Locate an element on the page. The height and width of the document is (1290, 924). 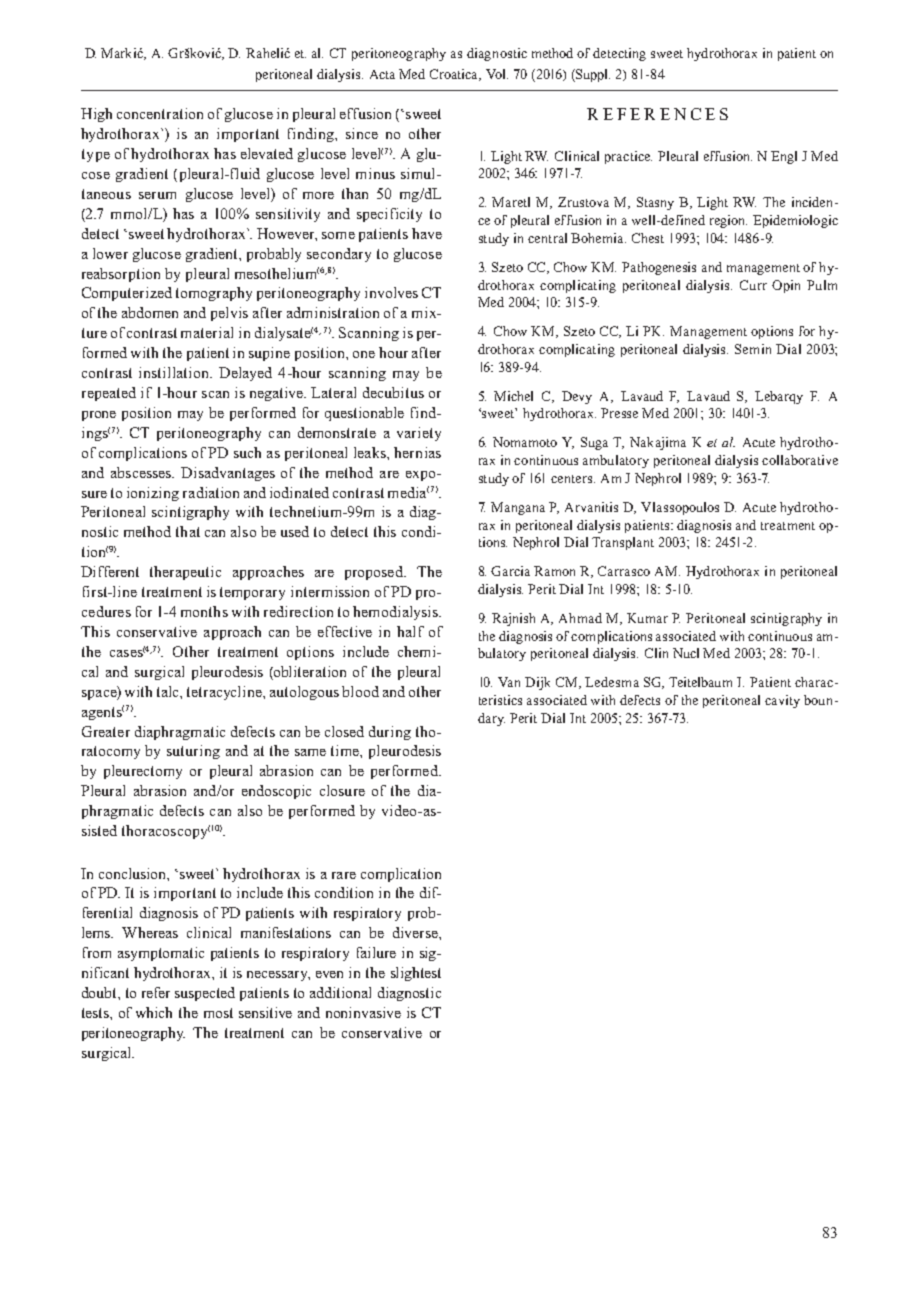
refer is located at coordinates (156, 992).
